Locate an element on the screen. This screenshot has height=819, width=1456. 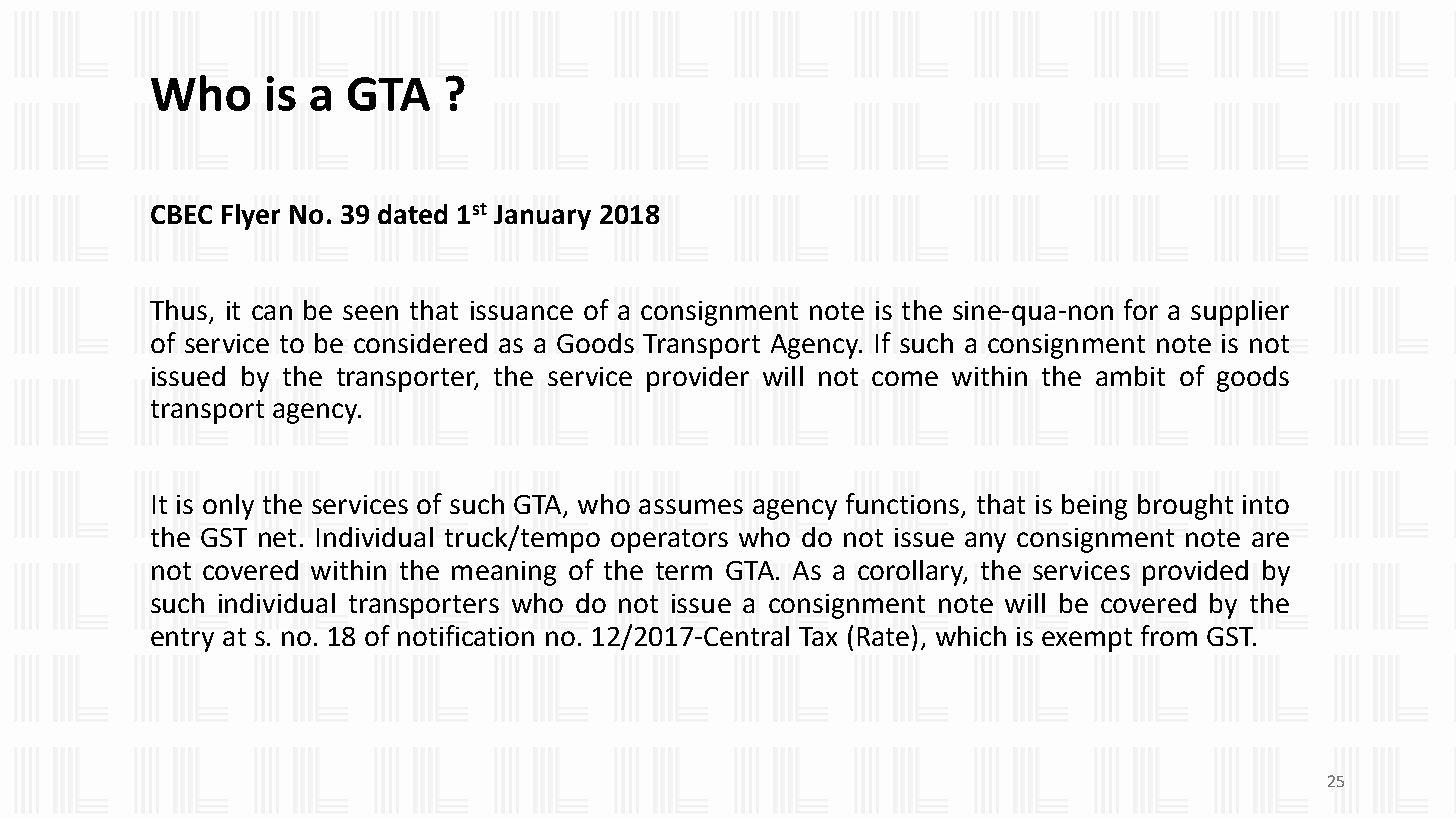
provider is located at coordinates (698, 379).
